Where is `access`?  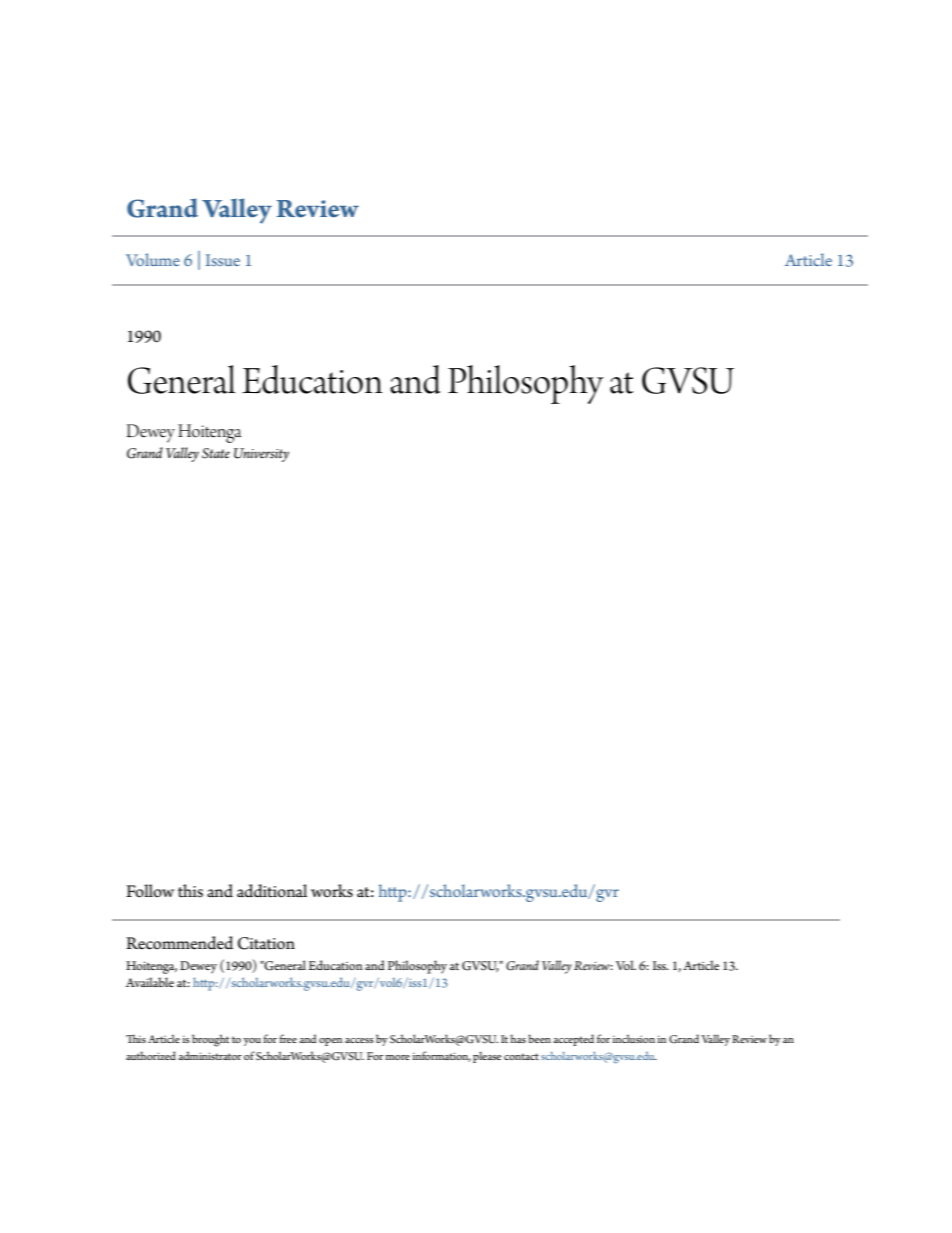
access is located at coordinates (359, 1040).
